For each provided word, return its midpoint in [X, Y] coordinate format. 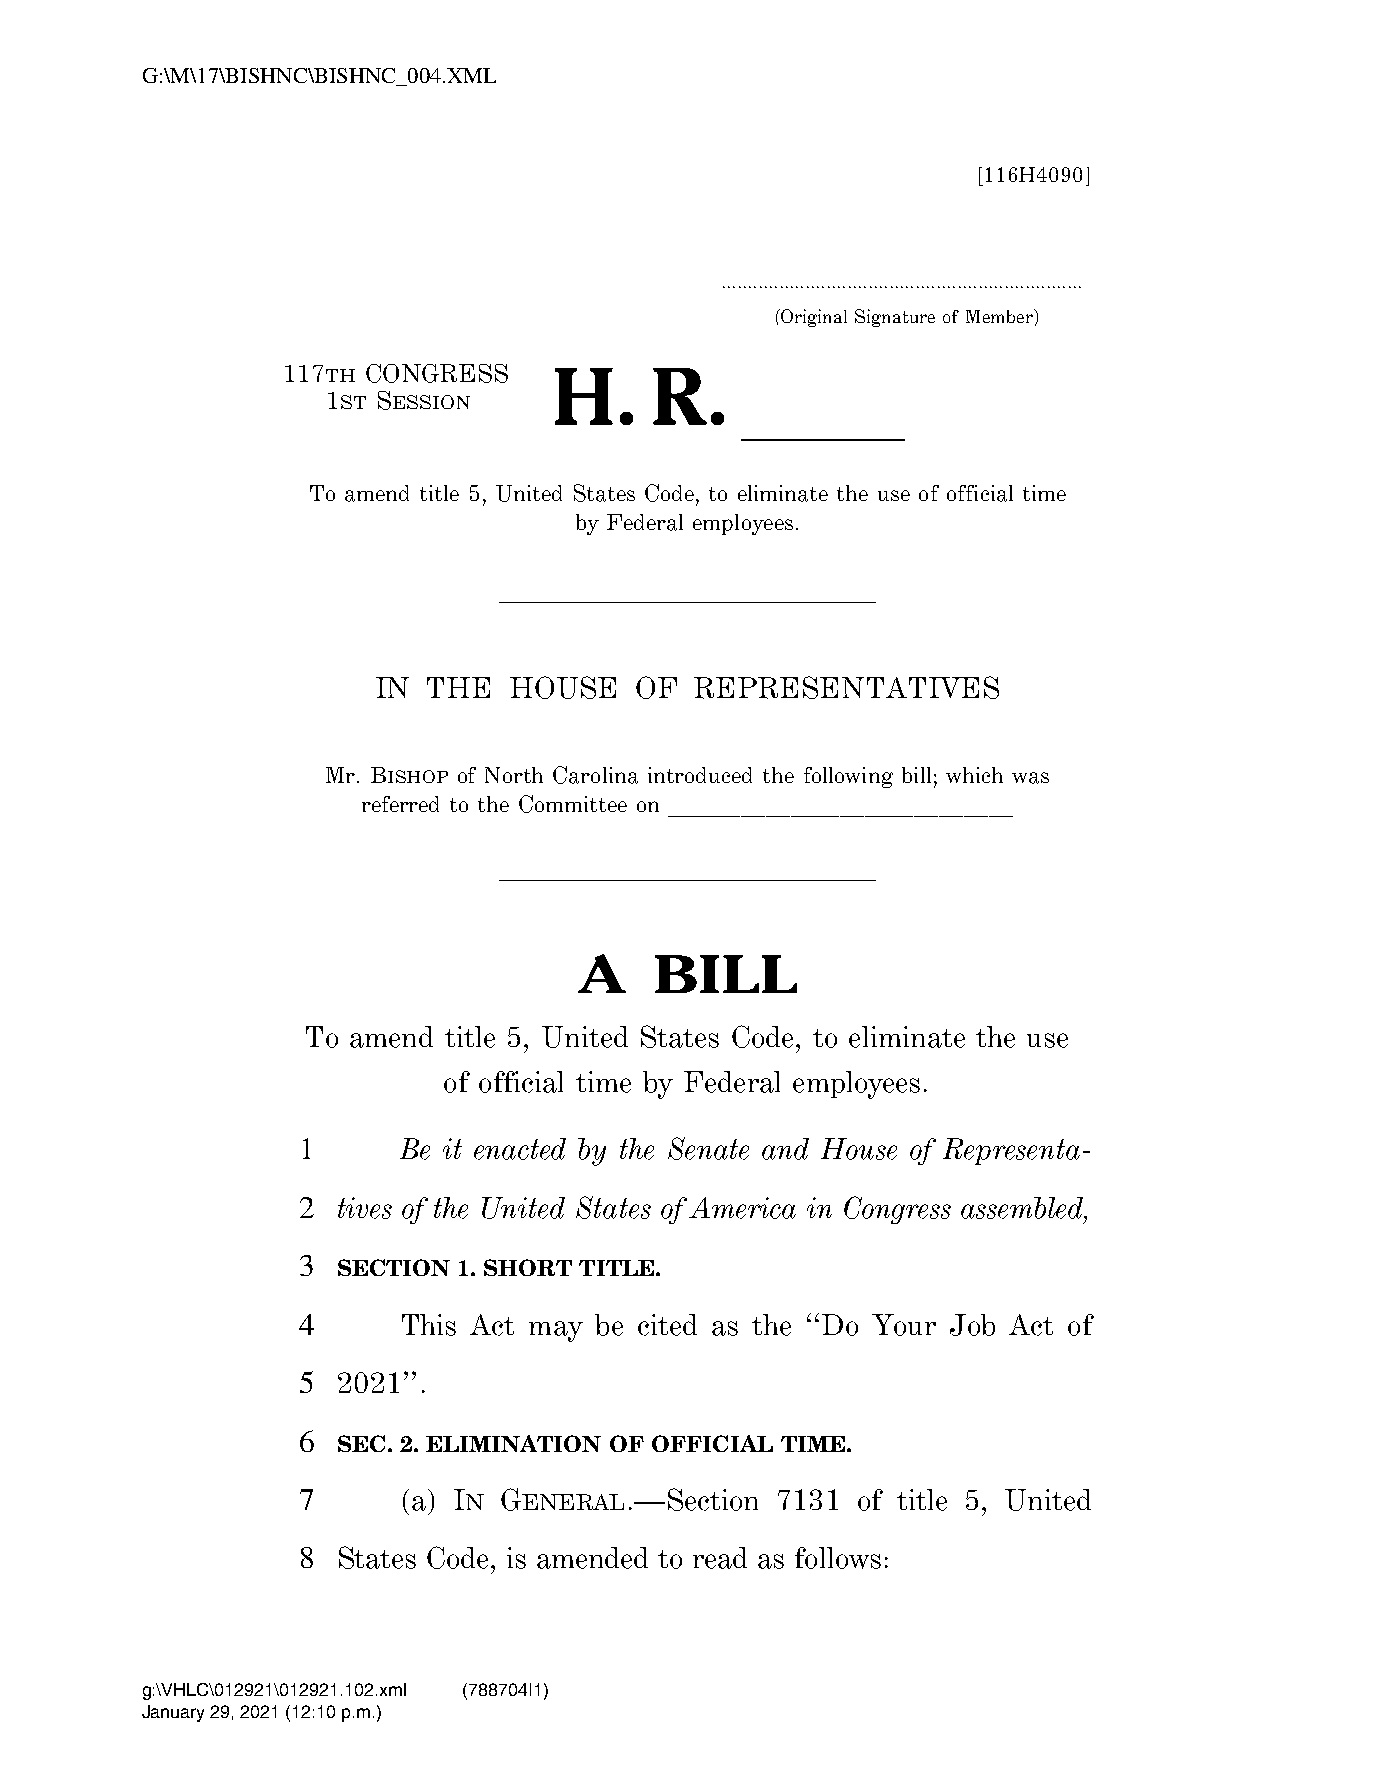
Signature [895, 318]
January [173, 1713]
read [720, 1558]
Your [904, 1325]
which [974, 775]
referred [400, 804]
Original [813, 318]
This [429, 1325]
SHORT [528, 1267]
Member [1000, 316]
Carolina [595, 775]
